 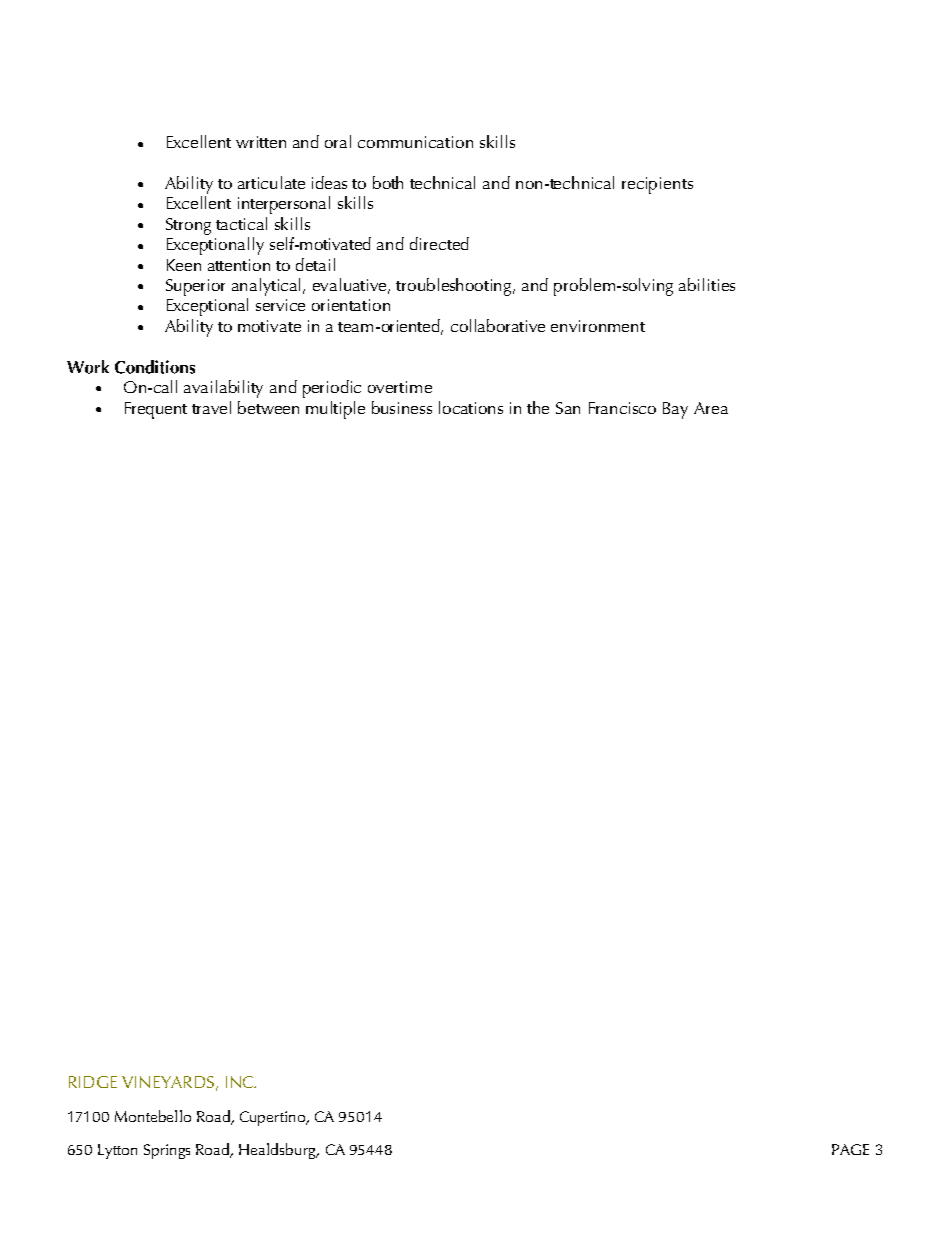 What do you see at coordinates (415, 142) in the page?
I see `communication` at bounding box center [415, 142].
